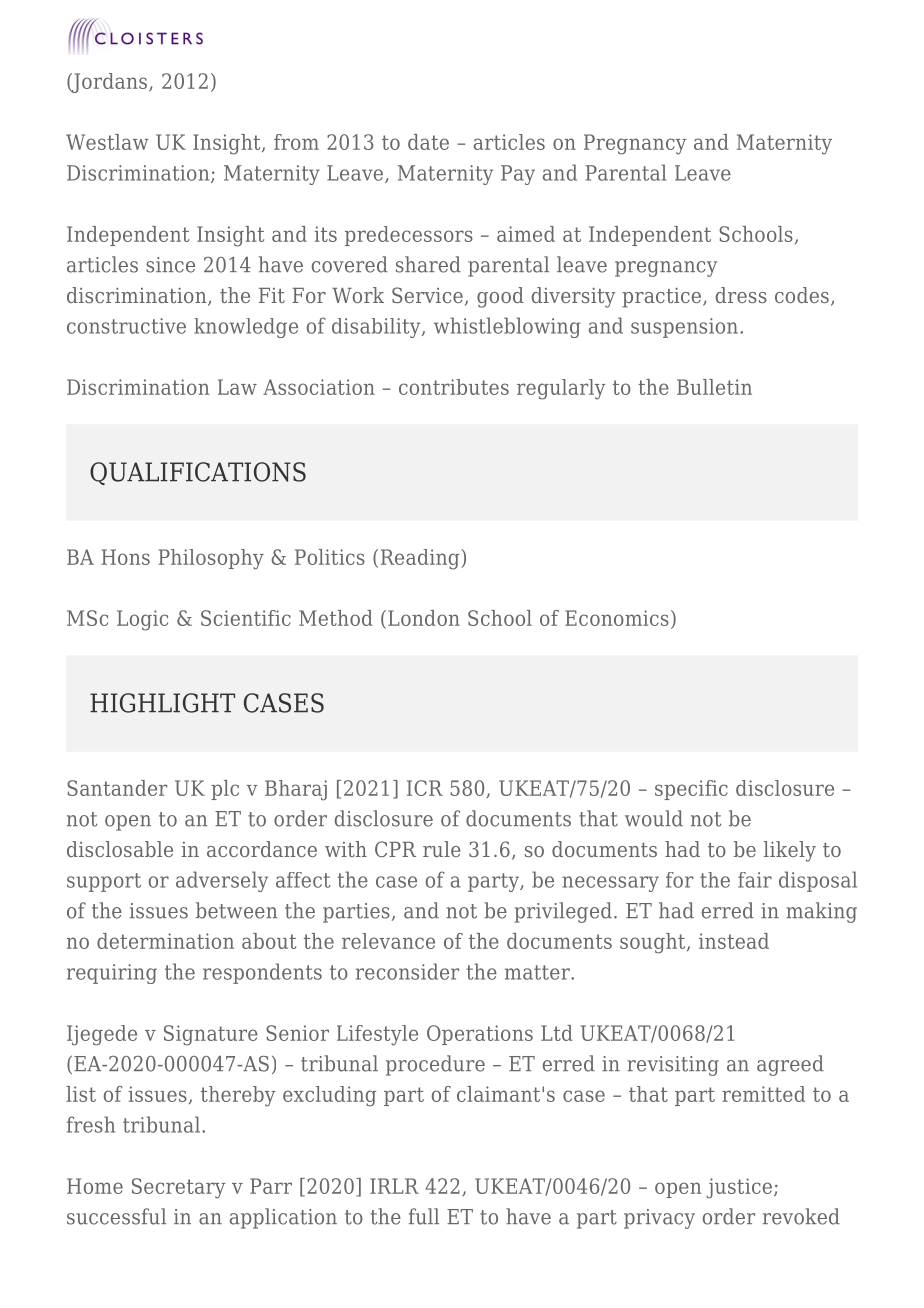 The height and width of the page is (1308, 924). Describe the element at coordinates (714, 387) in the page. I see `Bulletin` at that location.
